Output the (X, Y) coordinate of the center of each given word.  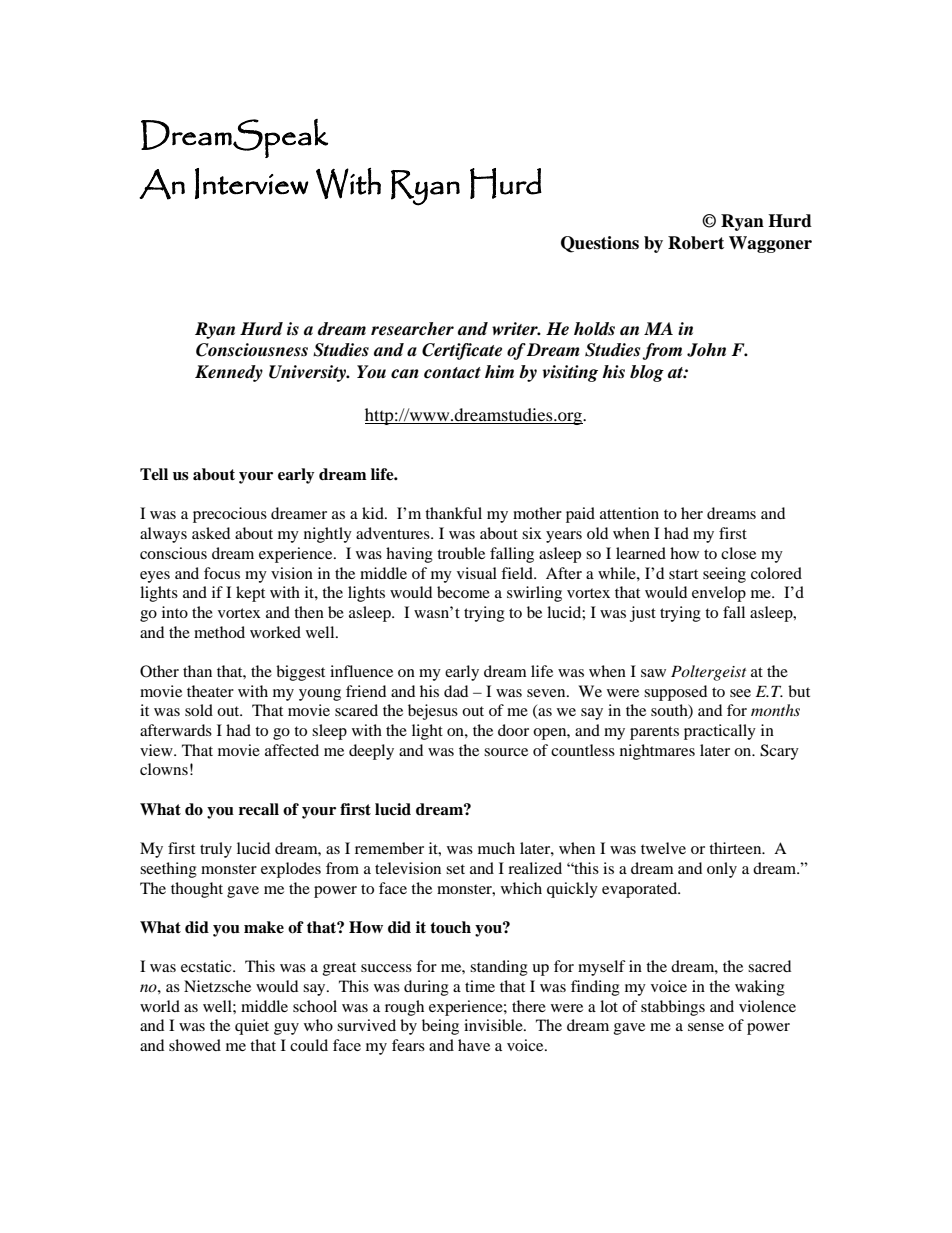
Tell (154, 474)
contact (452, 373)
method (219, 632)
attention (629, 513)
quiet (252, 1027)
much (496, 848)
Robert (696, 243)
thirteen (736, 848)
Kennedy (229, 373)
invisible (494, 1025)
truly (216, 850)
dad (456, 691)
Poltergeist (708, 673)
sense (706, 1027)
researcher (412, 329)
